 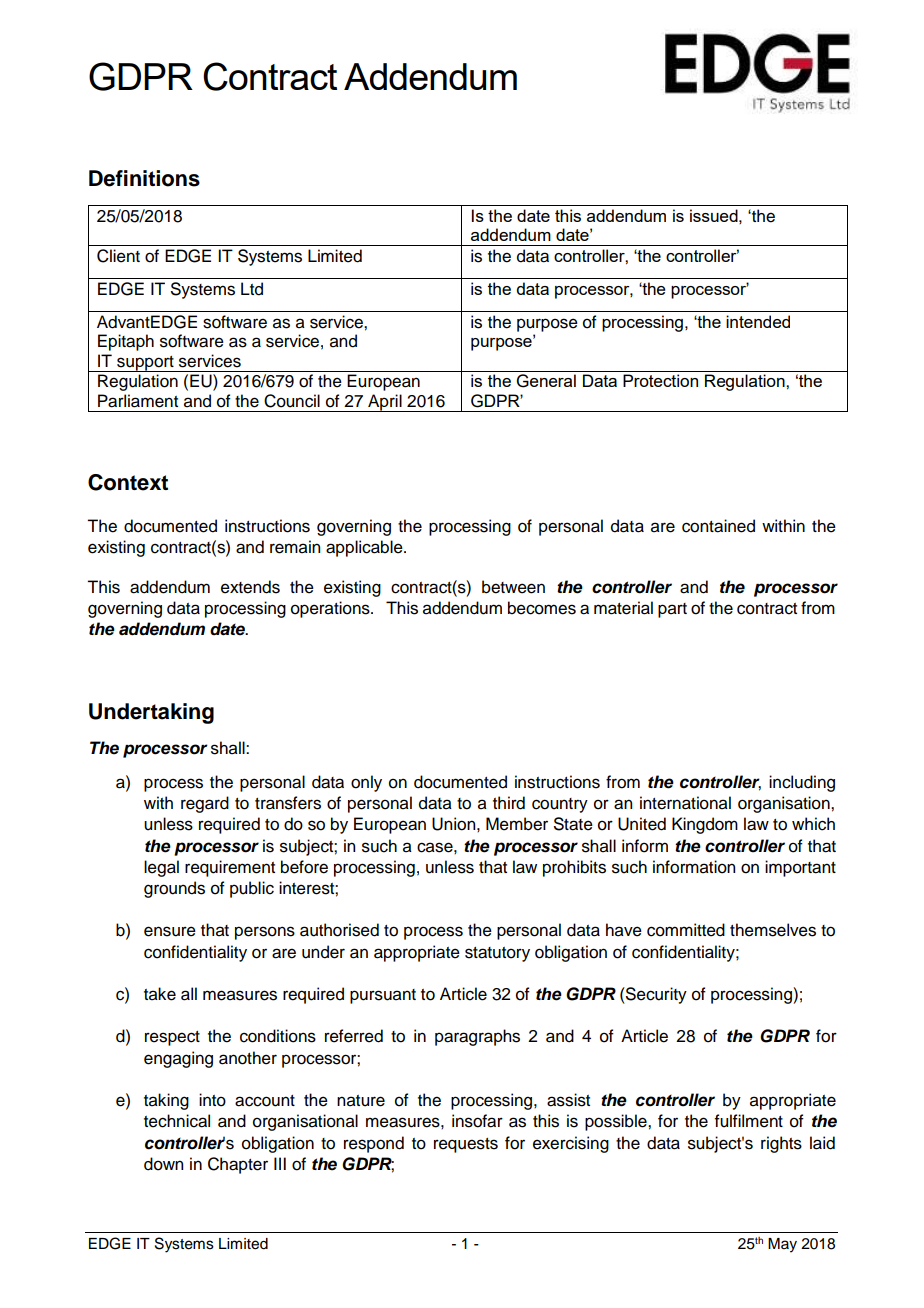 What do you see at coordinates (546, 381) in the screenshot?
I see `General` at bounding box center [546, 381].
